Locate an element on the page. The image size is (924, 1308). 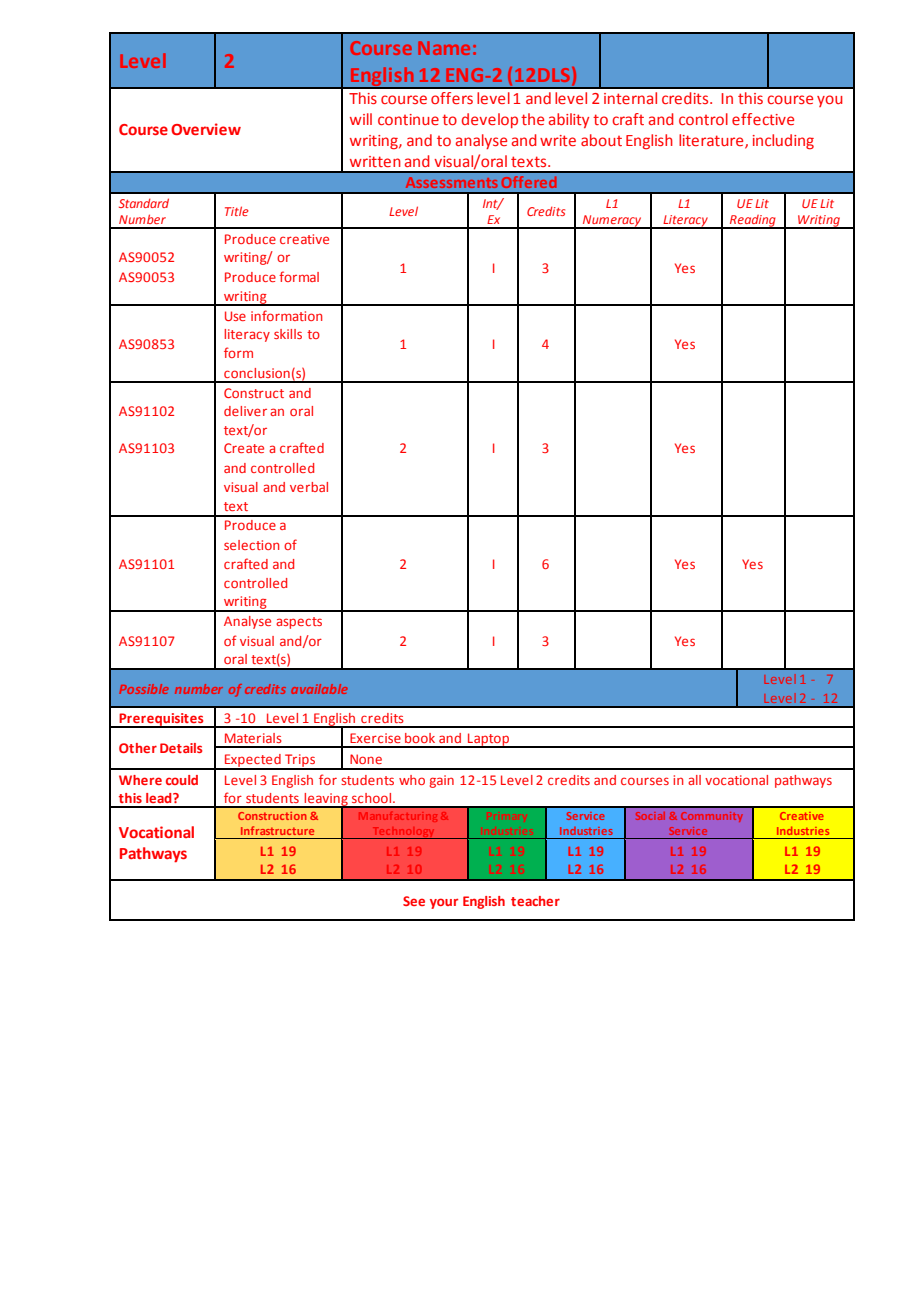
book is located at coordinates (420, 738).
